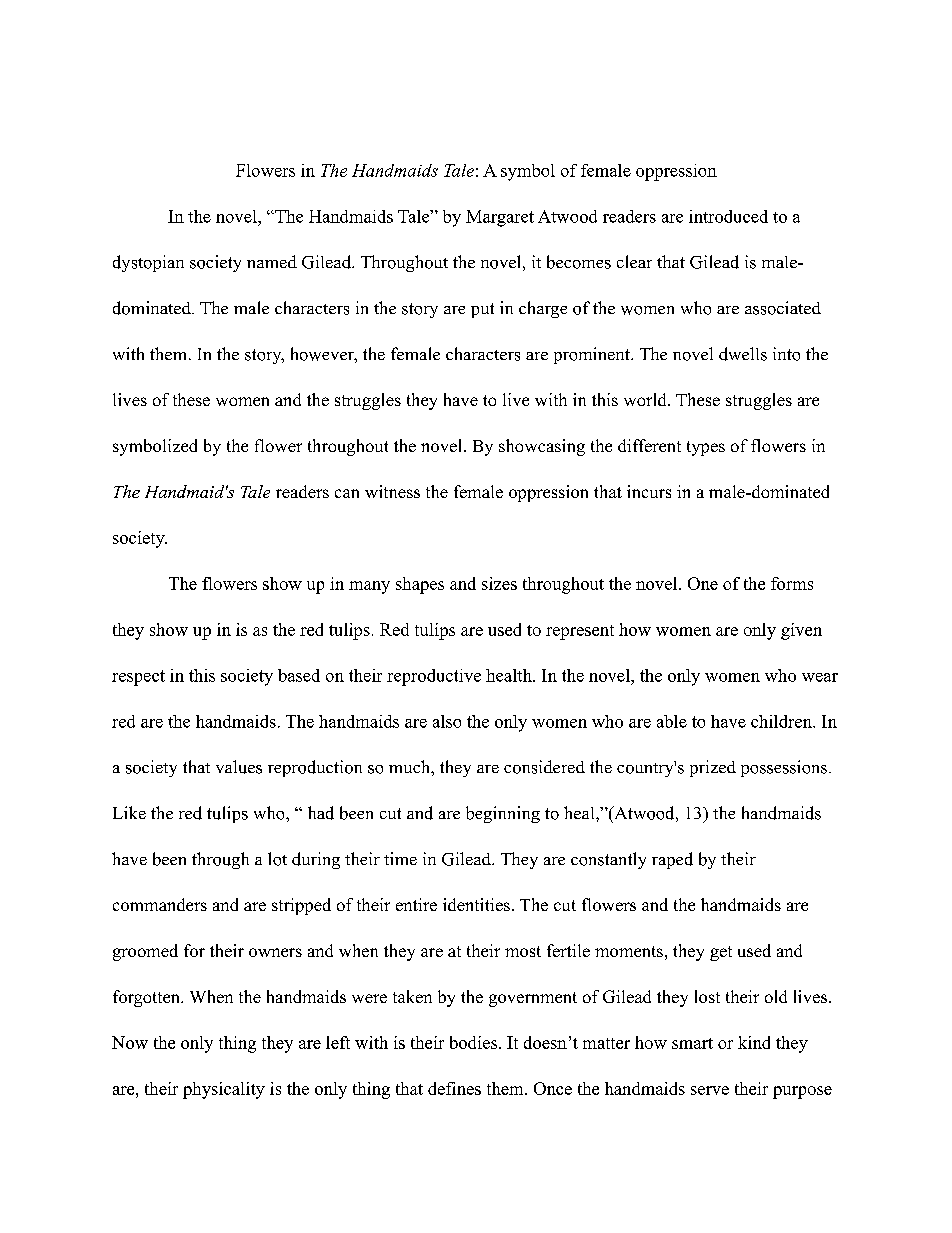 The image size is (952, 1233). Describe the element at coordinates (272, 261) in the screenshot. I see `named` at that location.
